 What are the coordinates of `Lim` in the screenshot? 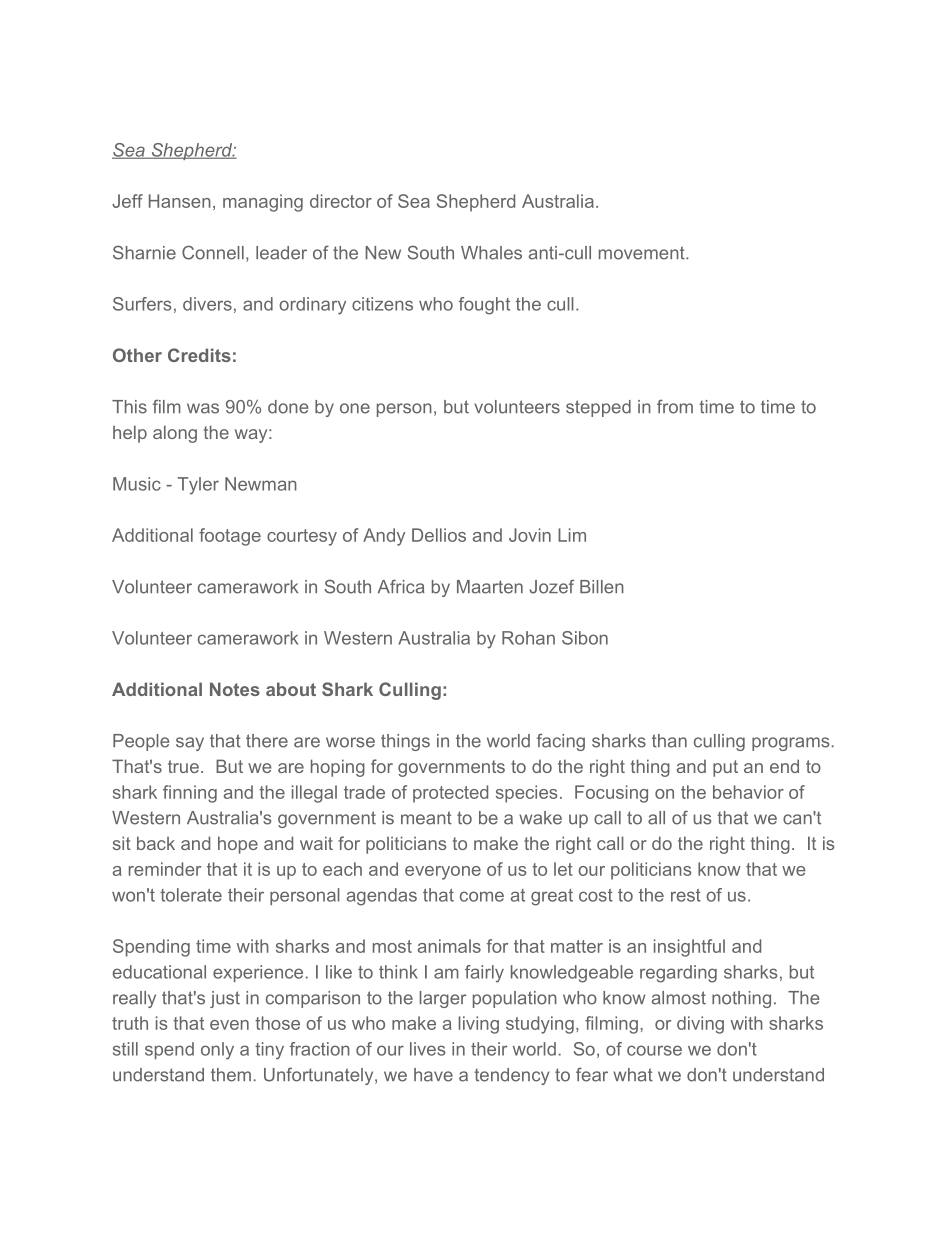 It's located at (572, 535).
